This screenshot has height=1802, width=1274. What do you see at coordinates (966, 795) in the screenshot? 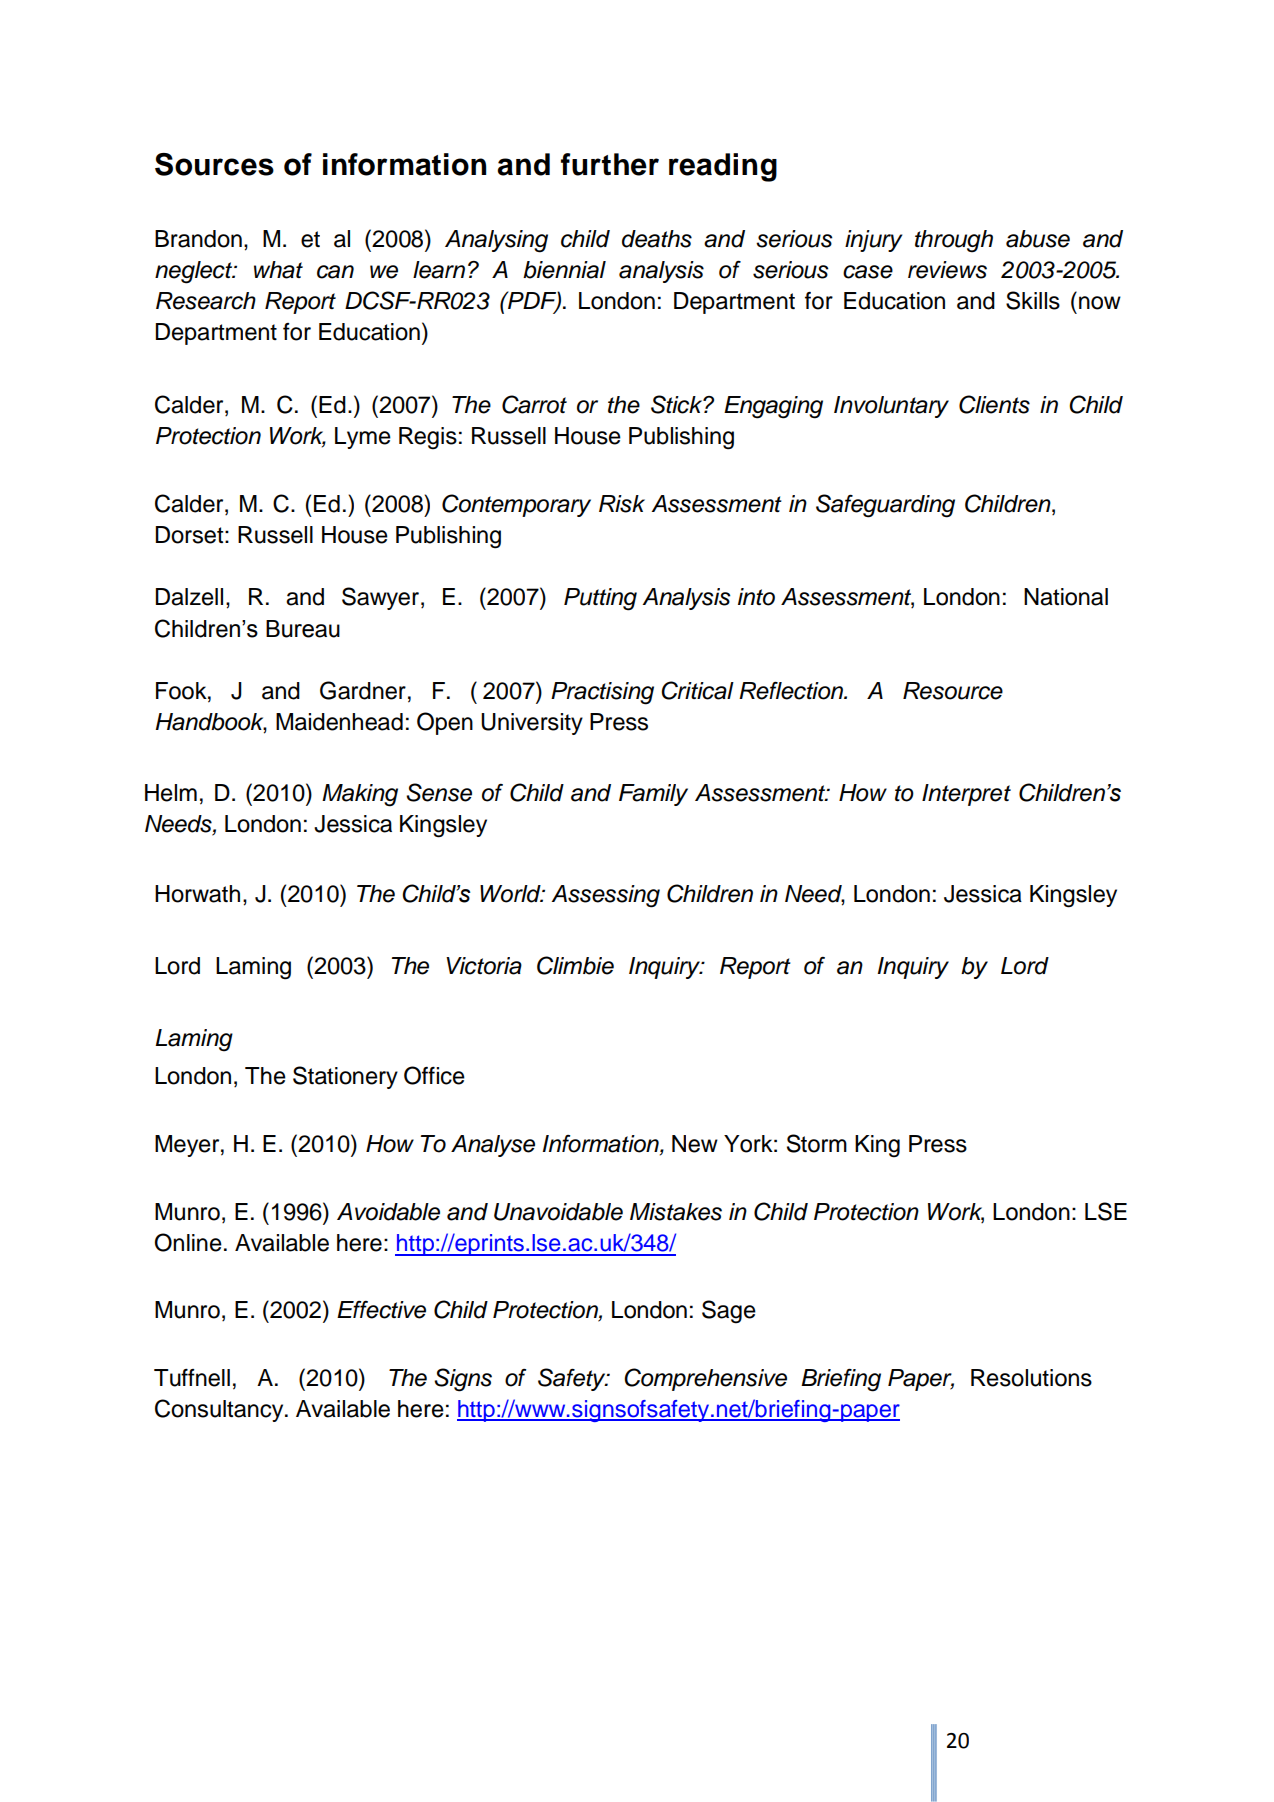
I see `Interpret` at bounding box center [966, 795].
